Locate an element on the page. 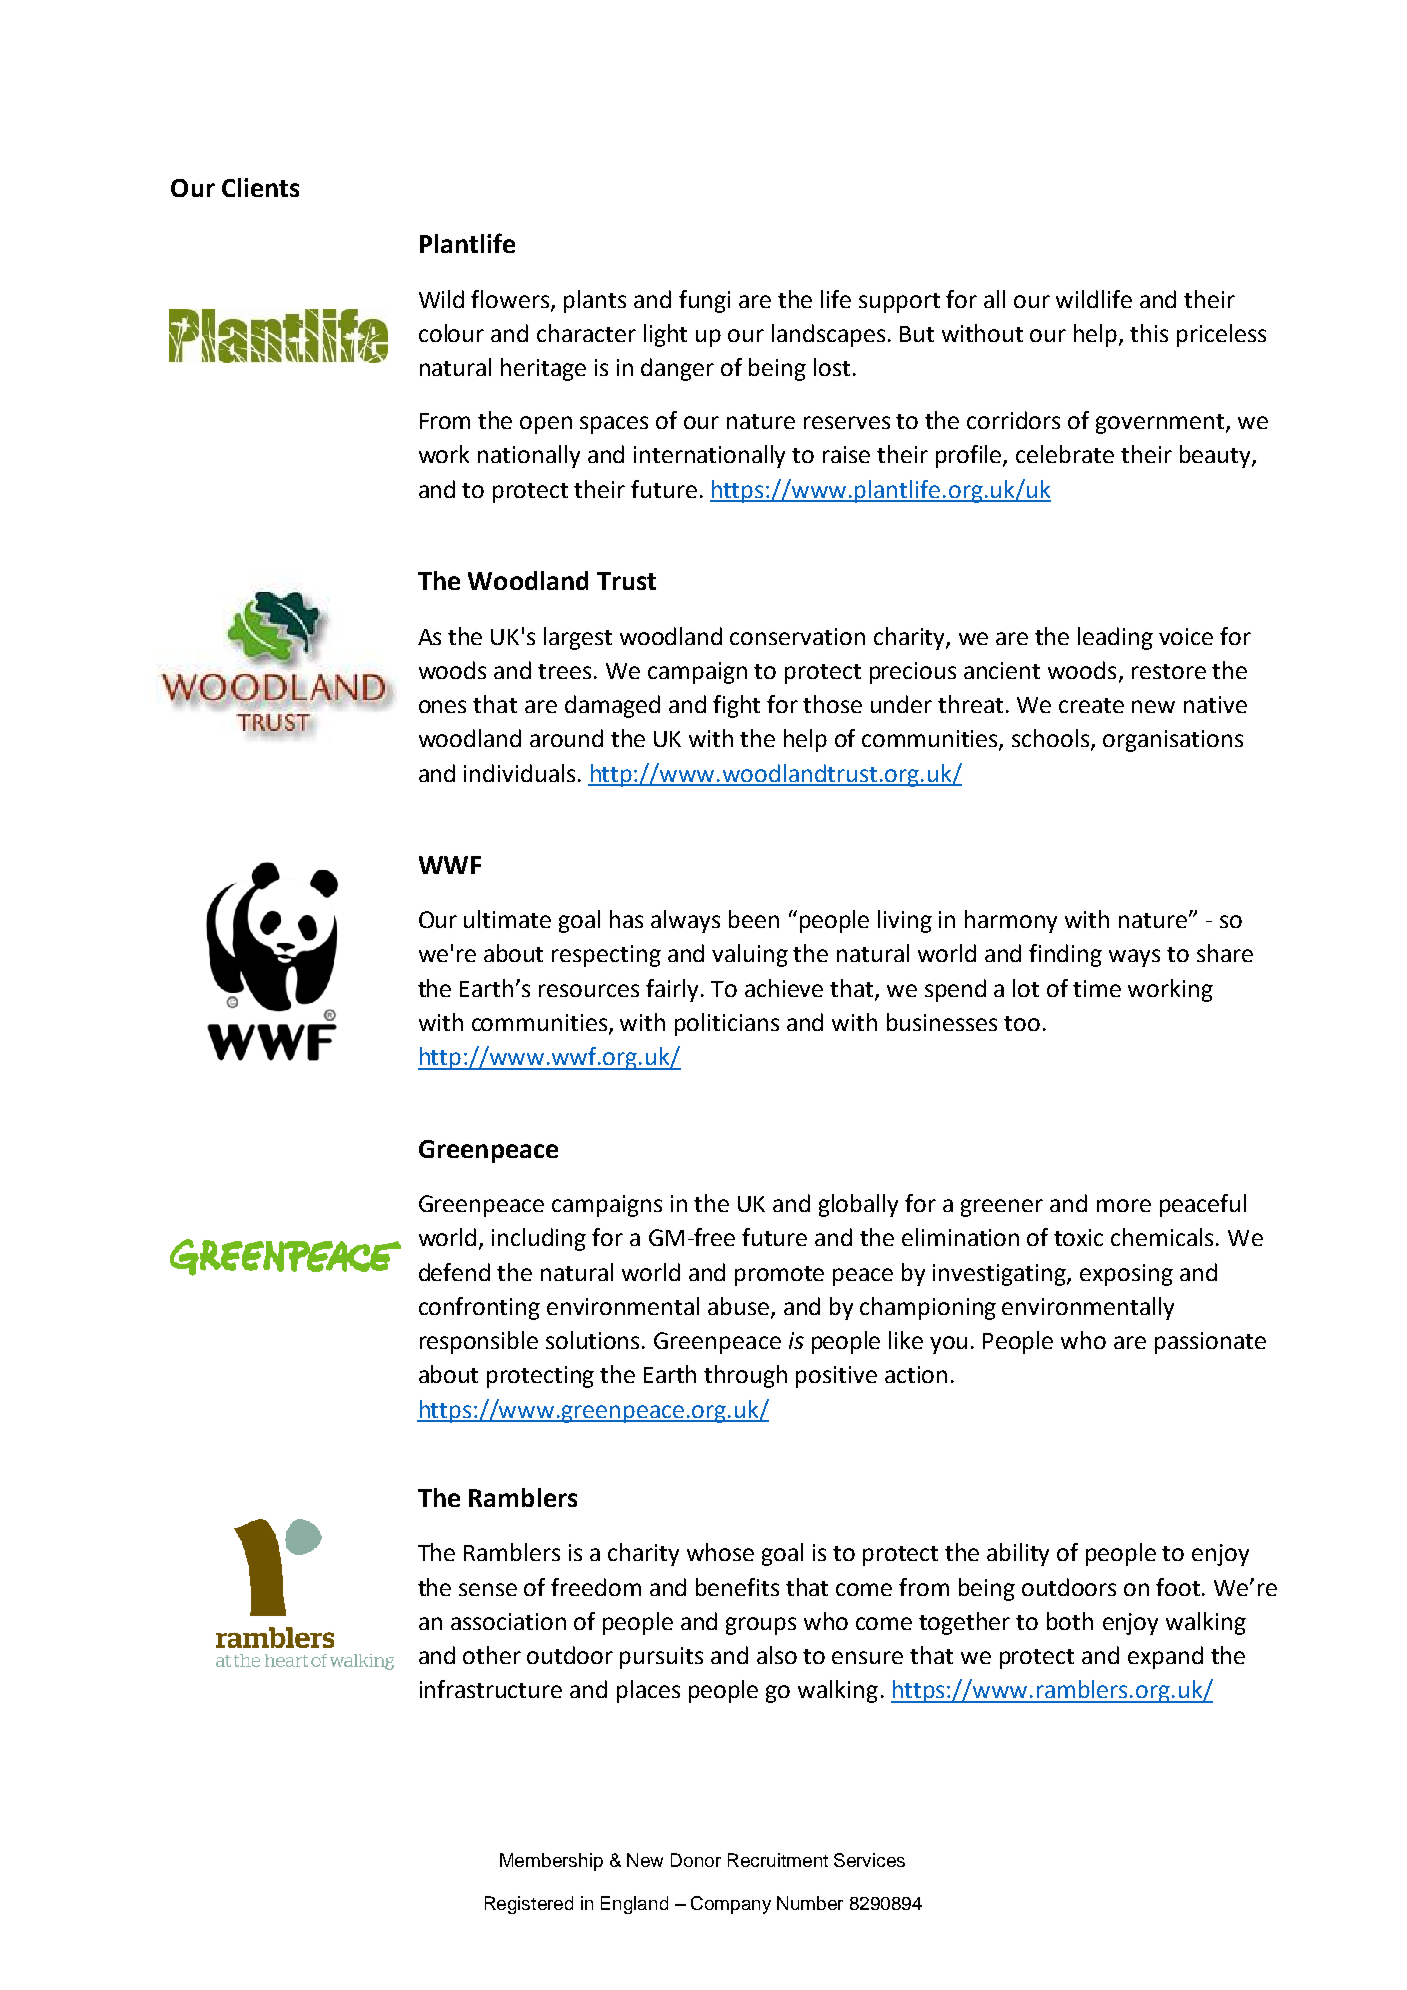 The image size is (1407, 1990). this is located at coordinates (1149, 333).
